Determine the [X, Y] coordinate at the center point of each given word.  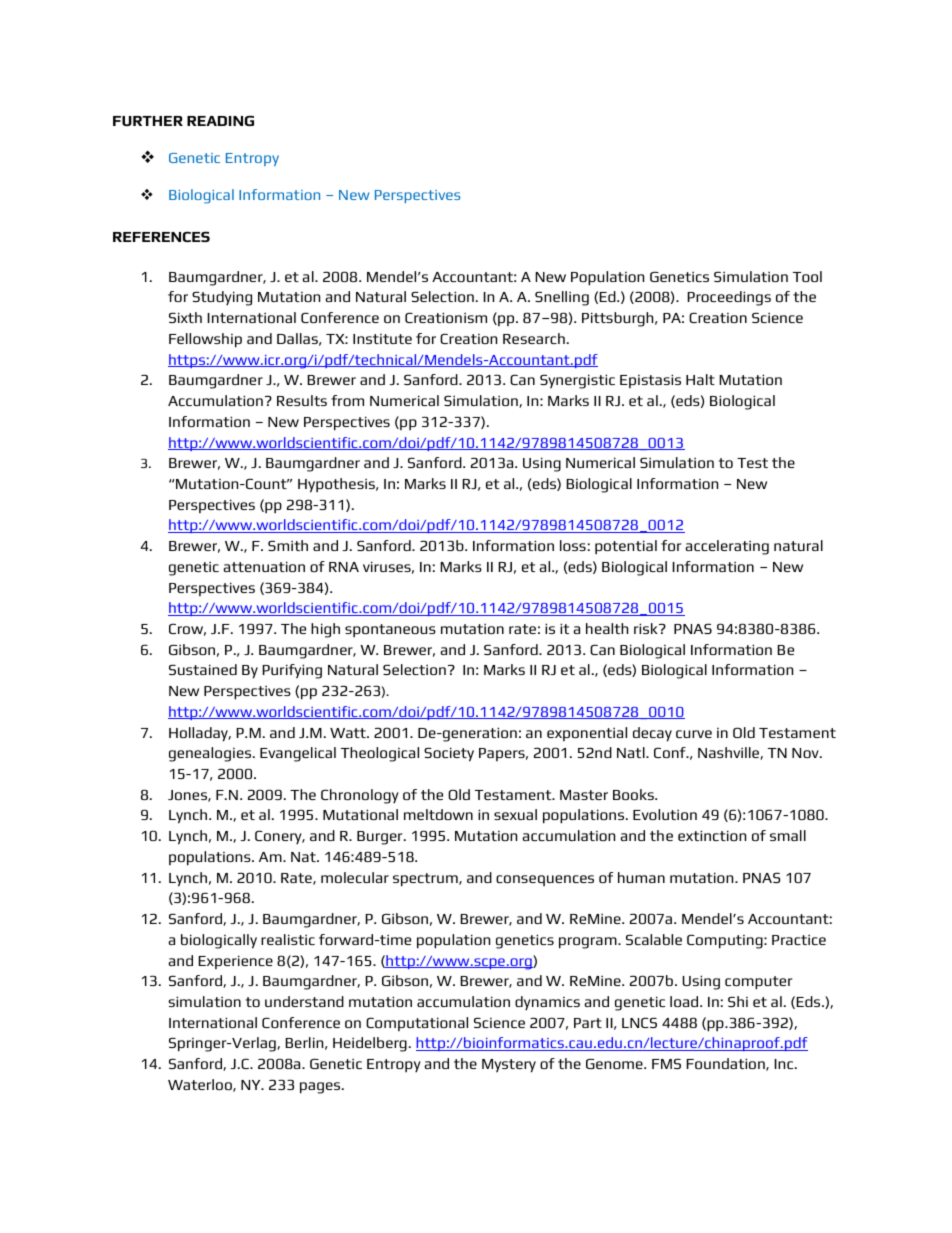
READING [220, 120]
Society [449, 754]
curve [694, 734]
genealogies [211, 754]
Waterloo [201, 1085]
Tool [807, 276]
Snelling [562, 298]
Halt [700, 379]
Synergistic [577, 381]
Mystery [509, 1066]
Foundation [726, 1064]
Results [302, 400]
